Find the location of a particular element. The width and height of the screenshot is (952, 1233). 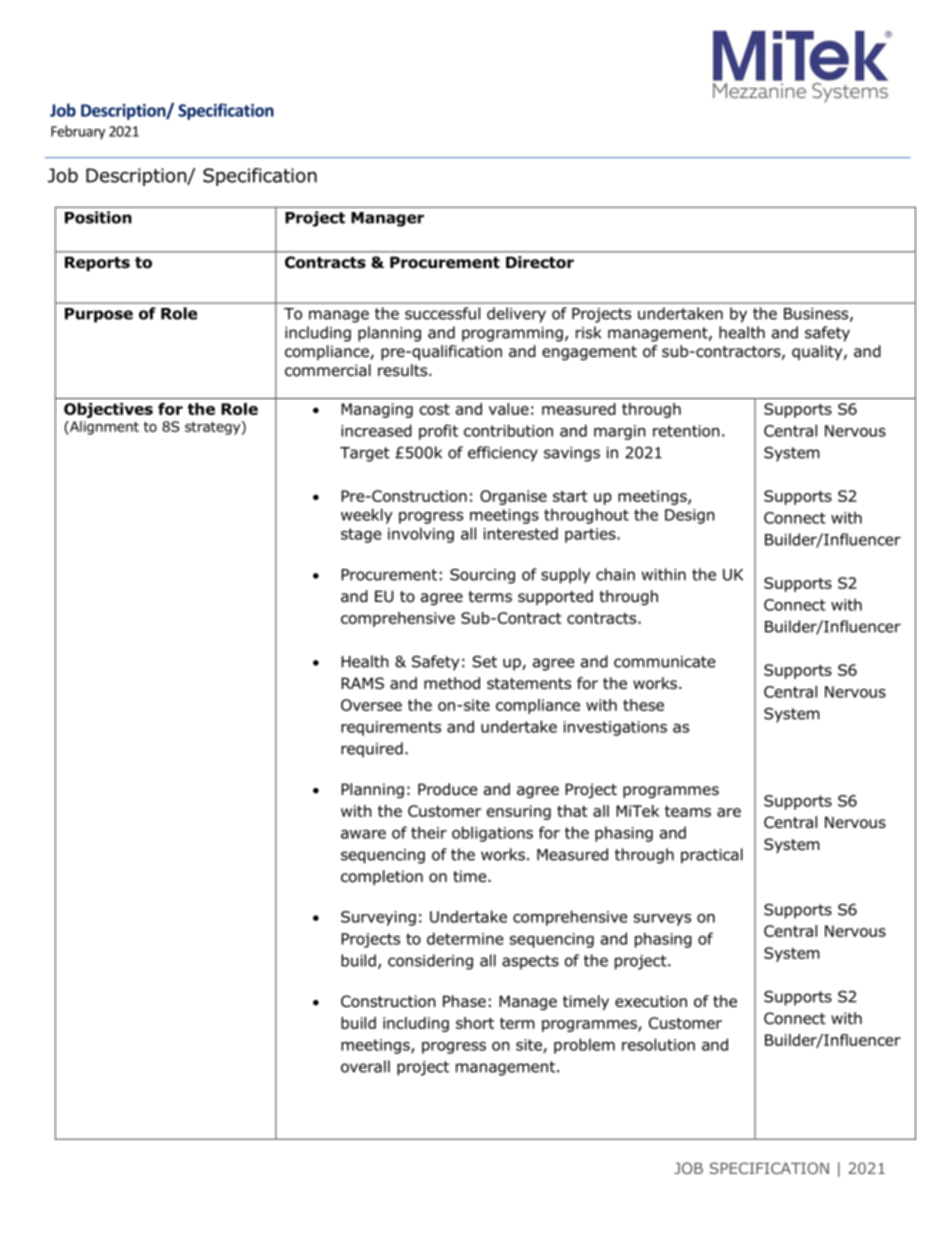

Purpose is located at coordinates (99, 315).
